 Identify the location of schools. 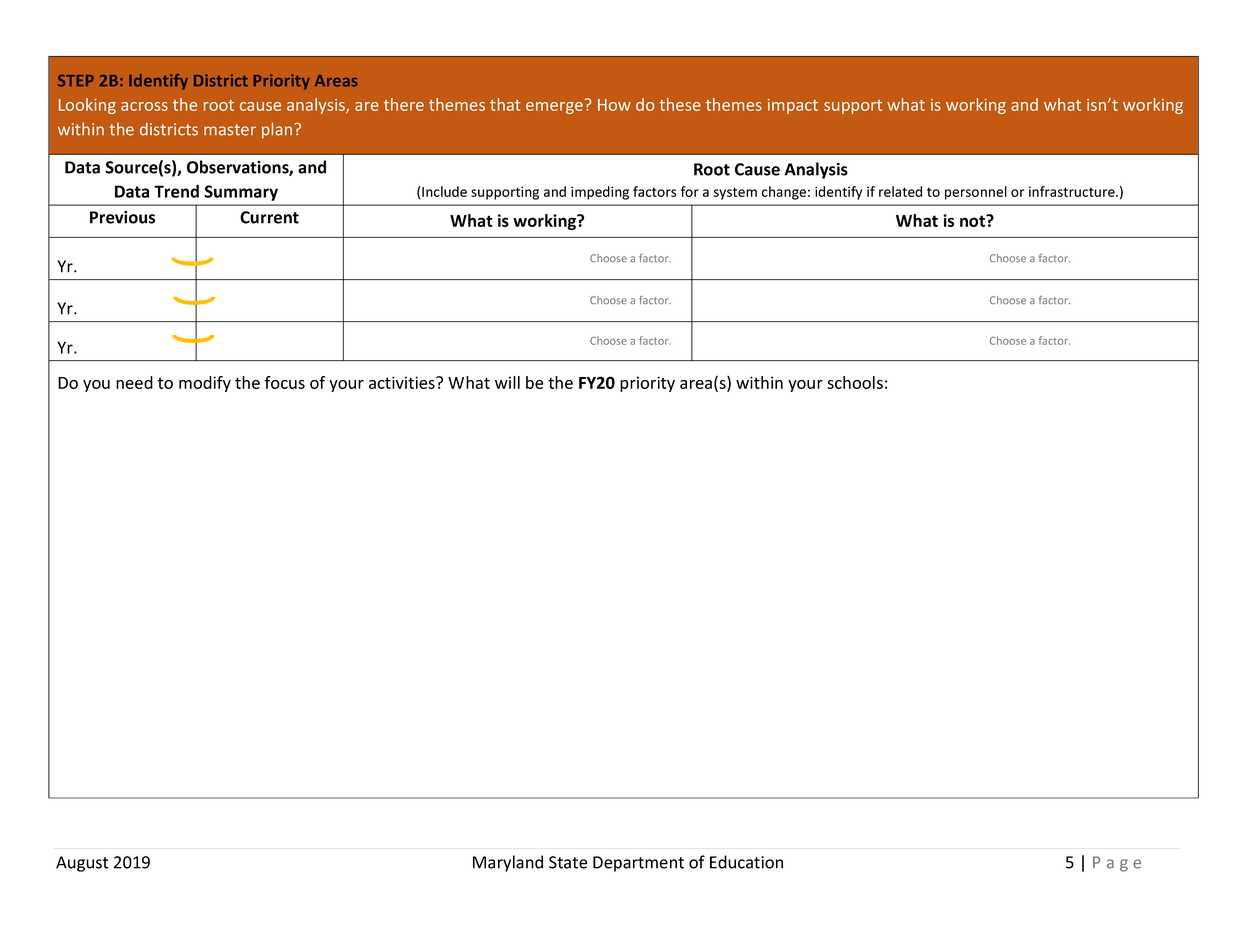
(855, 382).
